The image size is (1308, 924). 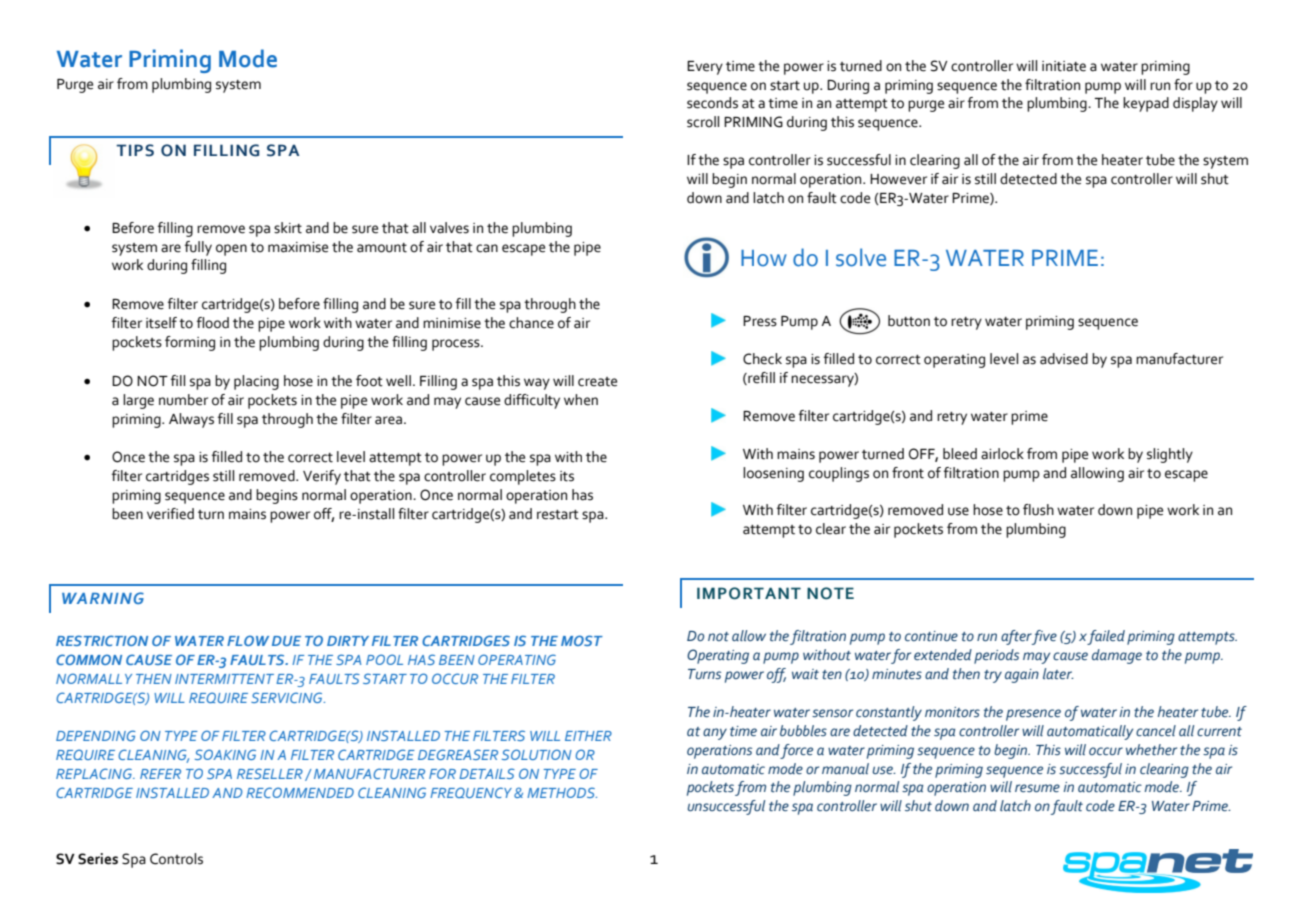 What do you see at coordinates (176, 859) in the screenshot?
I see `Controls` at bounding box center [176, 859].
